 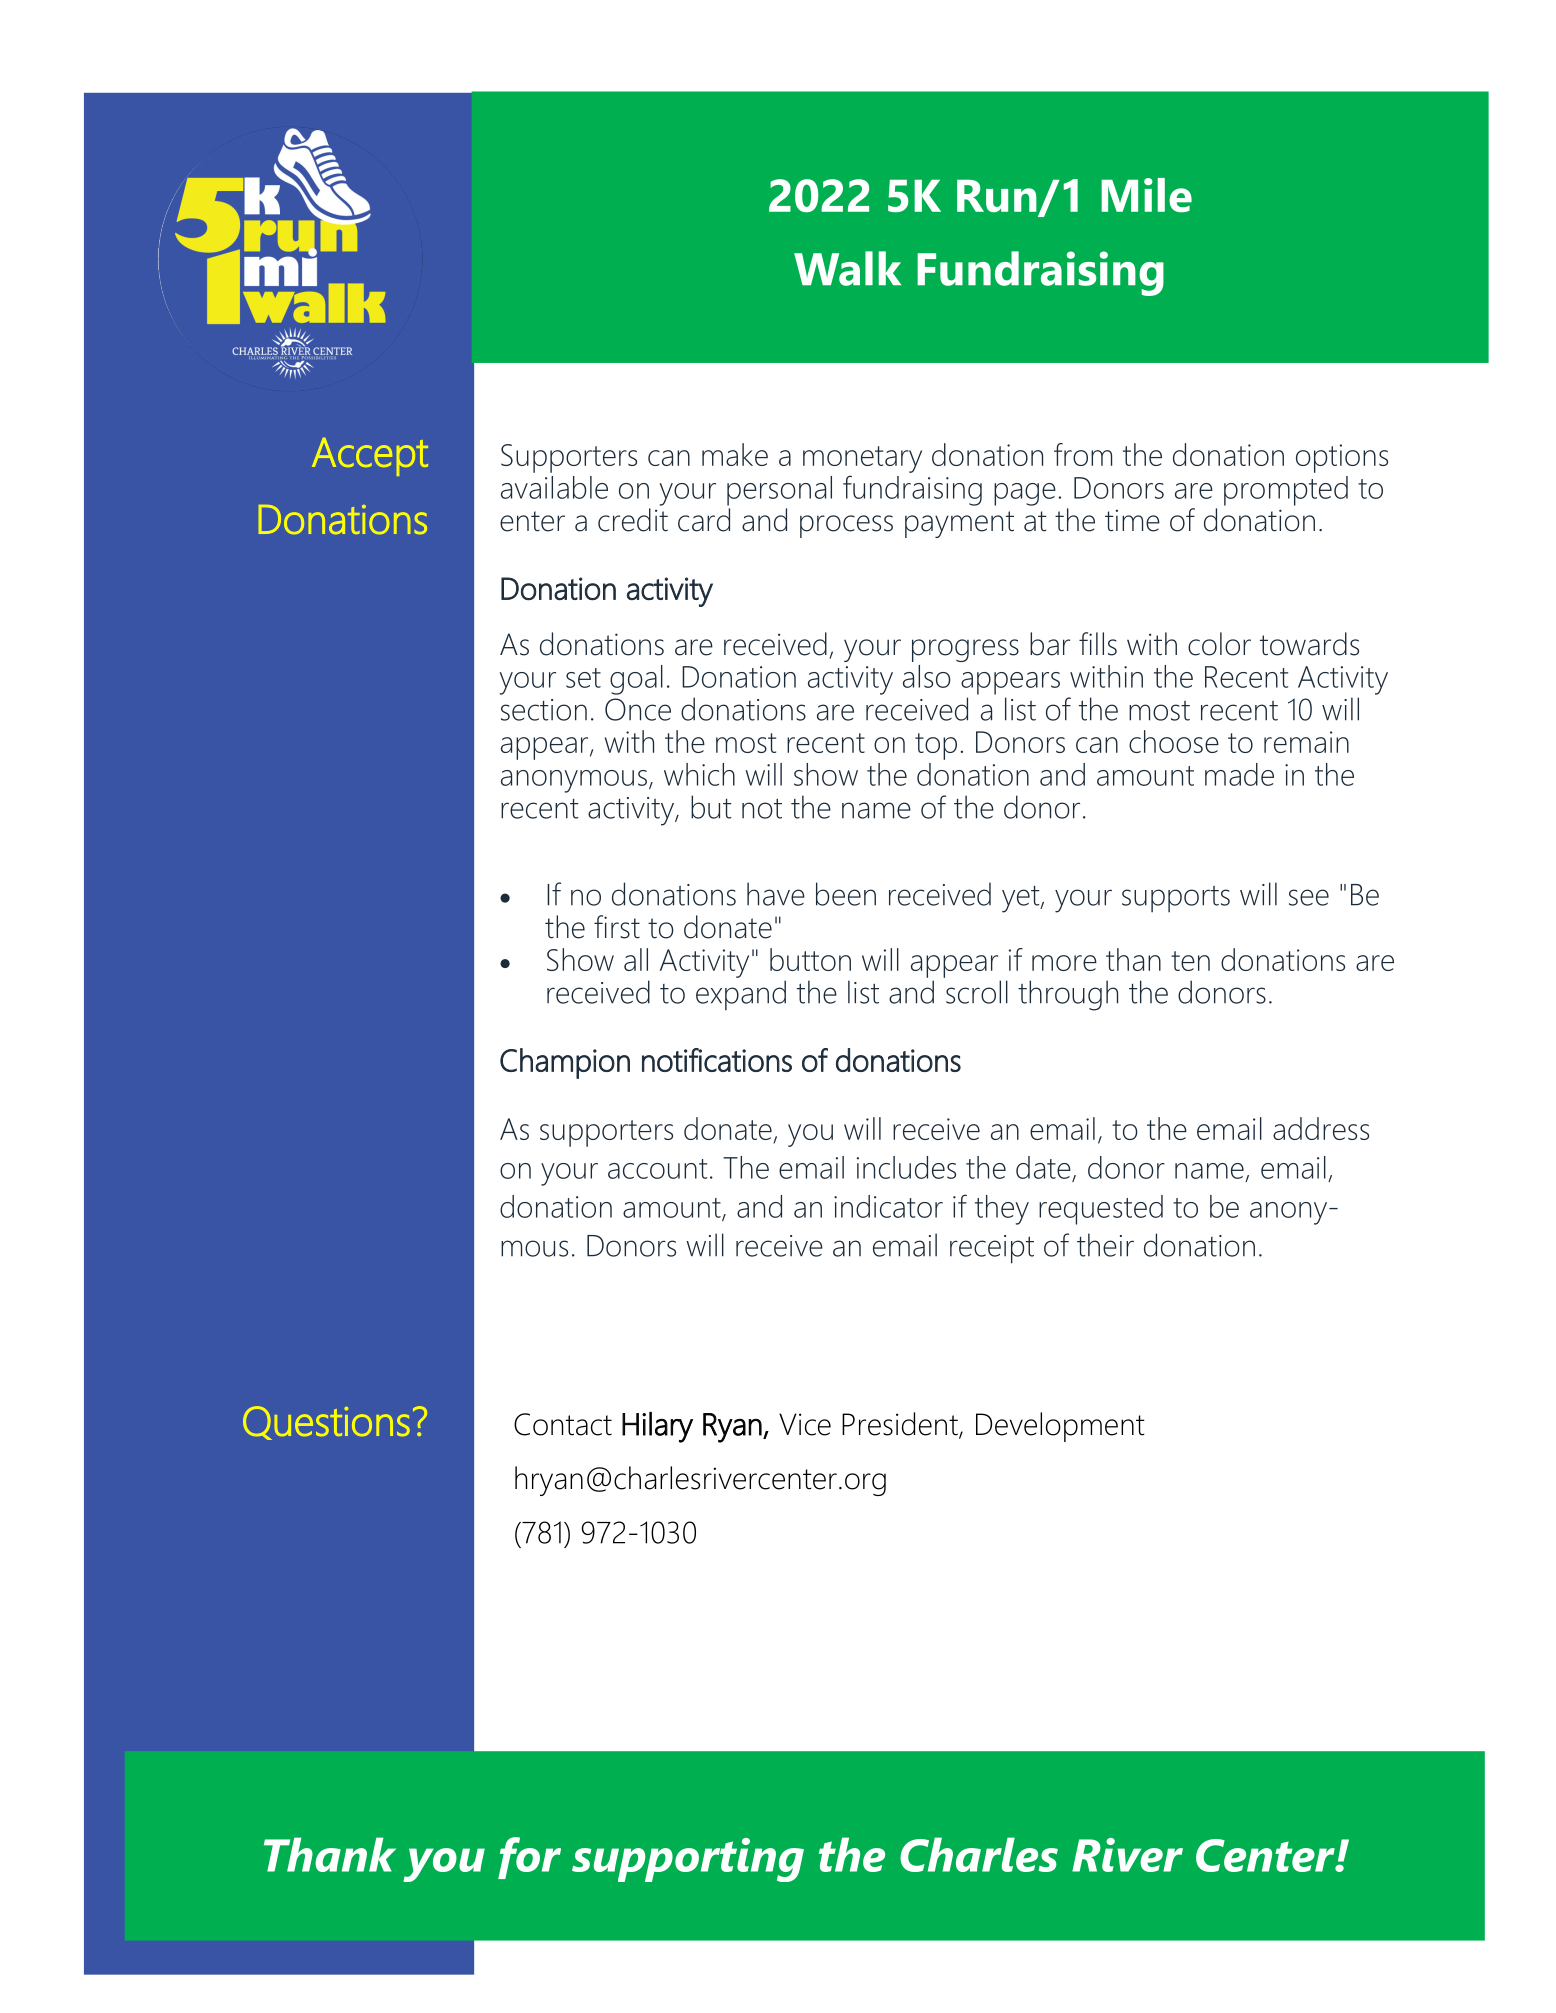 What do you see at coordinates (1146, 195) in the screenshot?
I see `Mile` at bounding box center [1146, 195].
